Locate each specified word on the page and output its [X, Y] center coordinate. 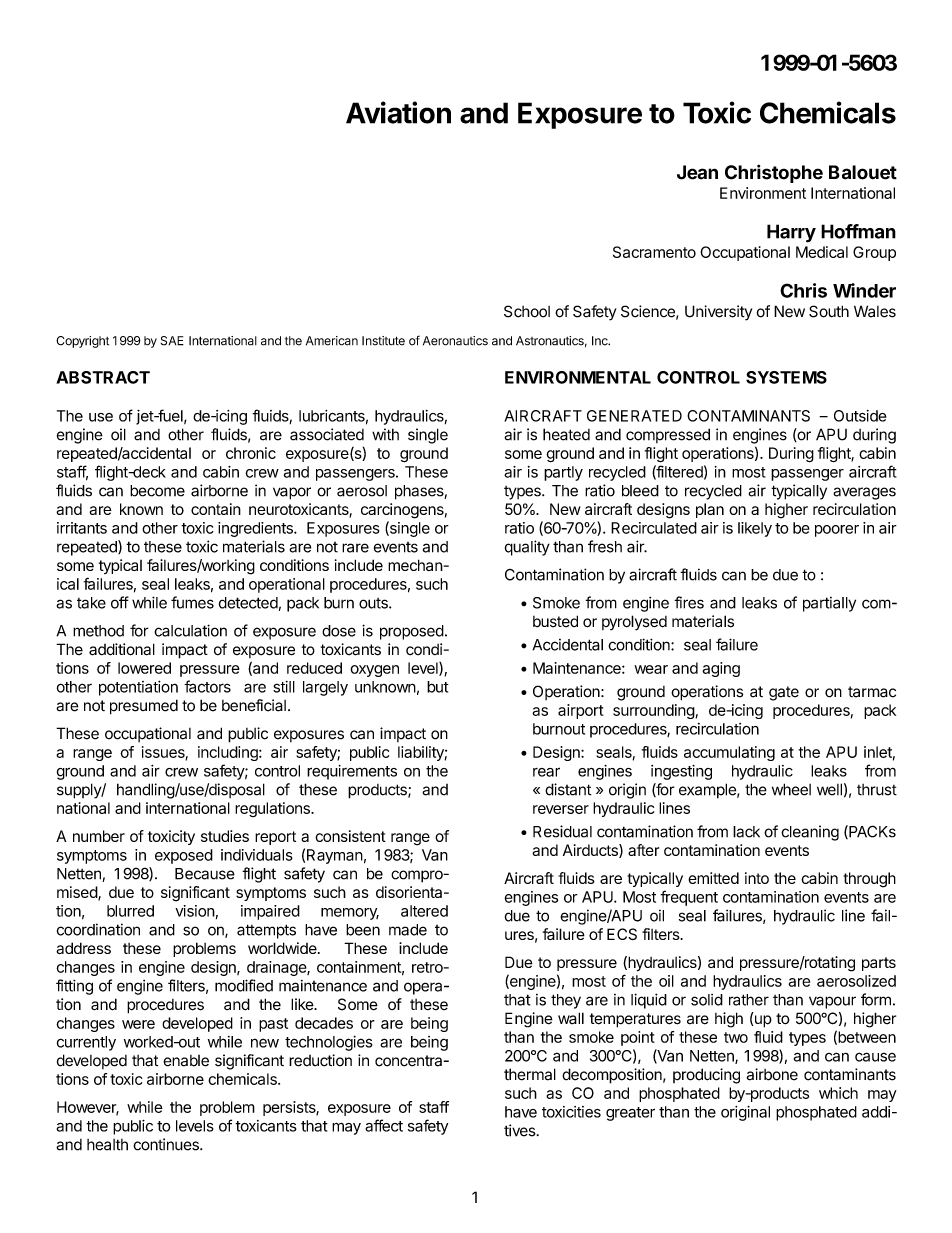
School [527, 311]
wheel [791, 789]
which [838, 1093]
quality [527, 548]
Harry [791, 233]
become [157, 491]
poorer [837, 531]
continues [167, 1144]
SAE [172, 341]
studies [225, 836]
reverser [561, 809]
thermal [530, 1074]
